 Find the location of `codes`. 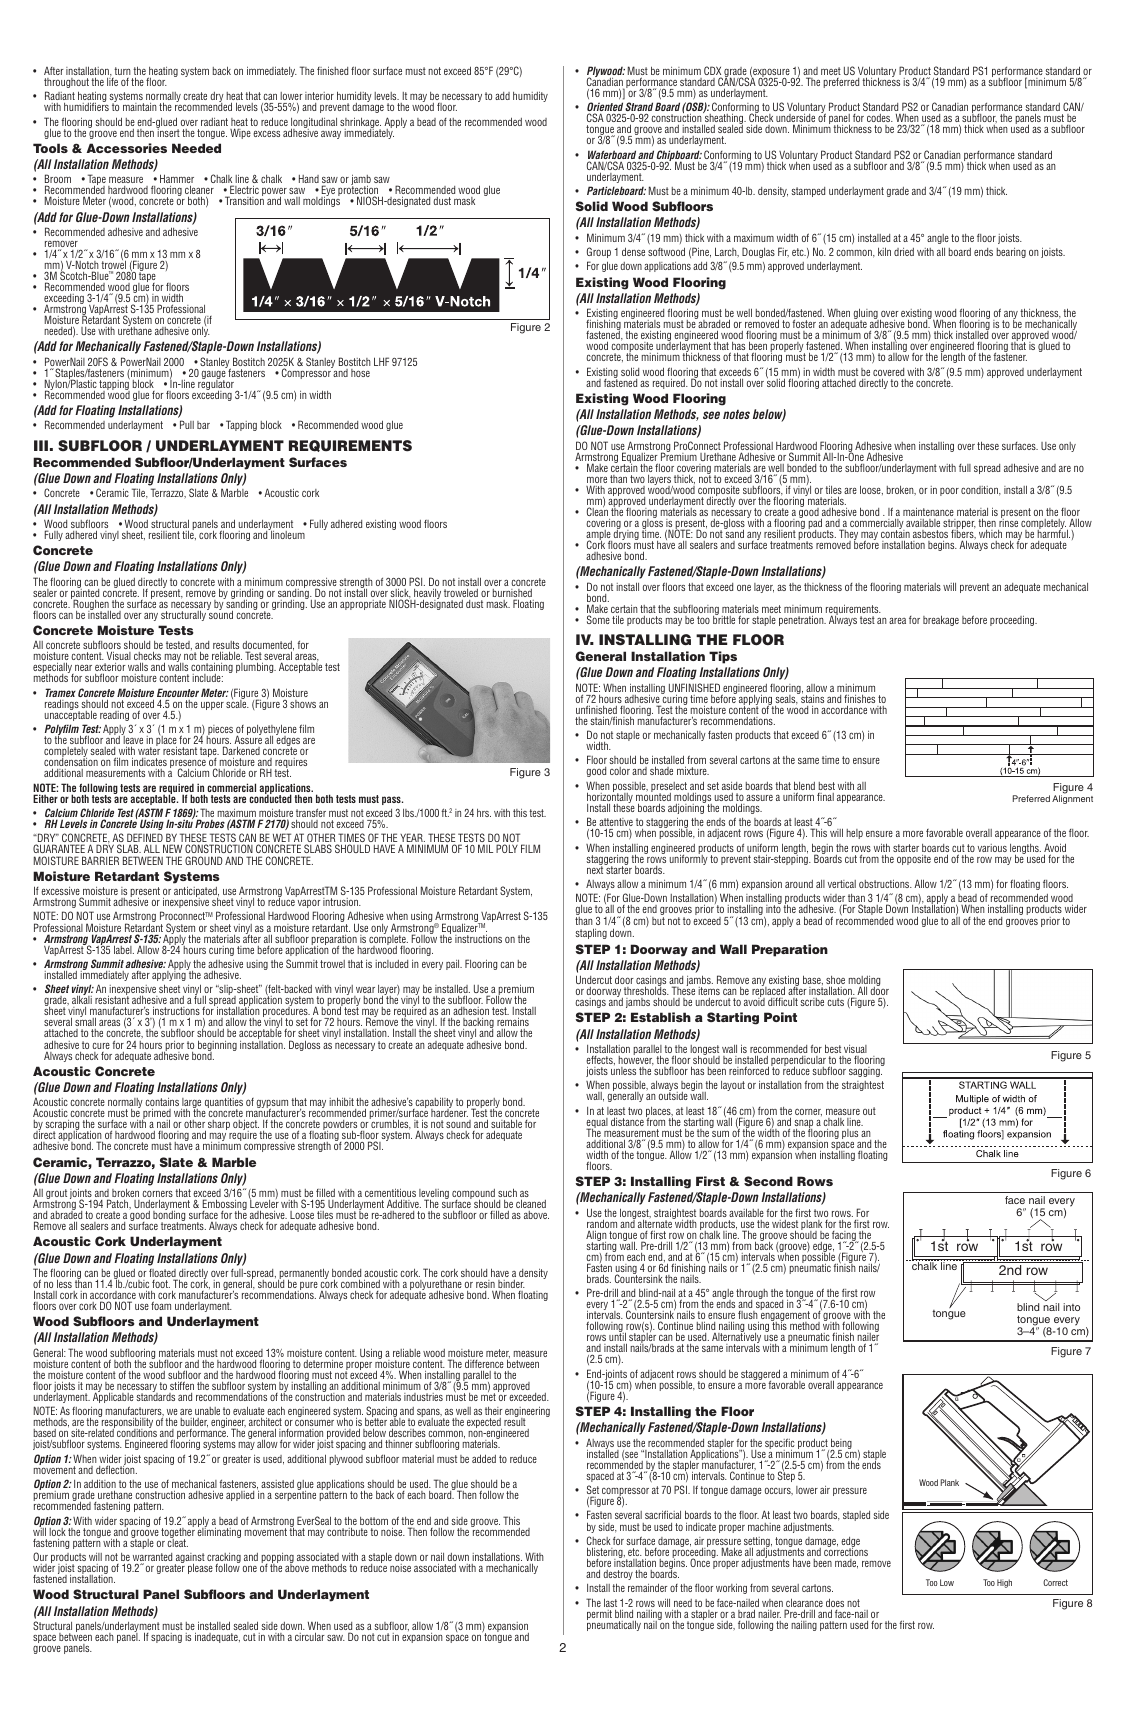

codes is located at coordinates (880, 118).
